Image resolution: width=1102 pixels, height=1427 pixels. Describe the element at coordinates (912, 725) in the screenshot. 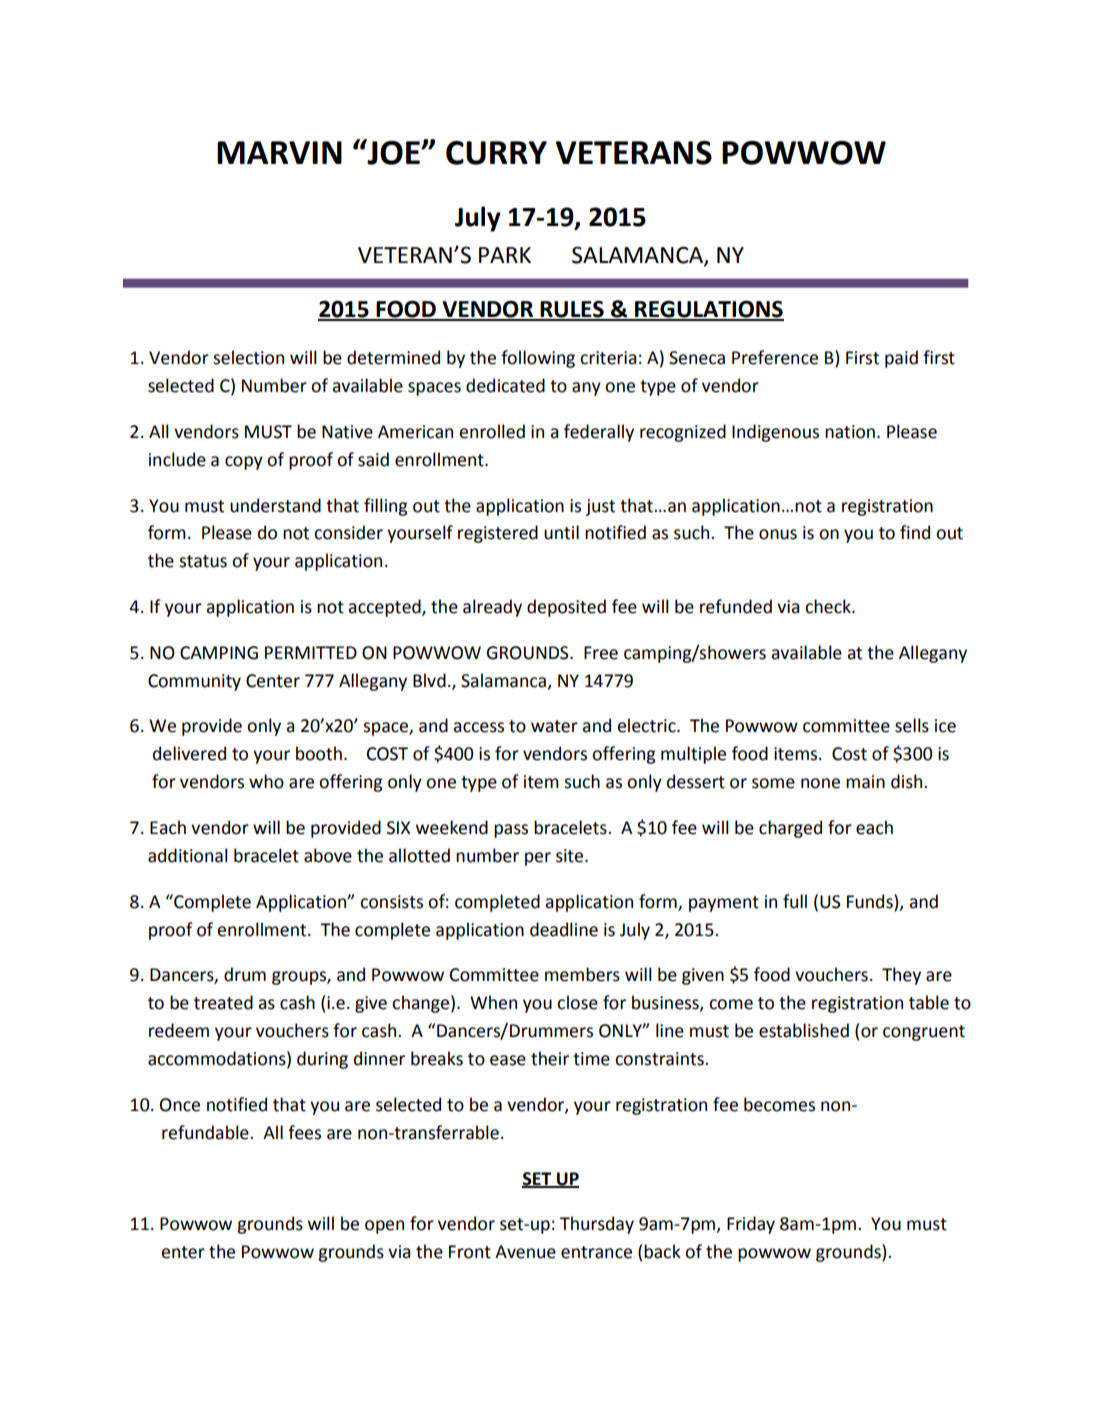

I see `sells` at that location.
